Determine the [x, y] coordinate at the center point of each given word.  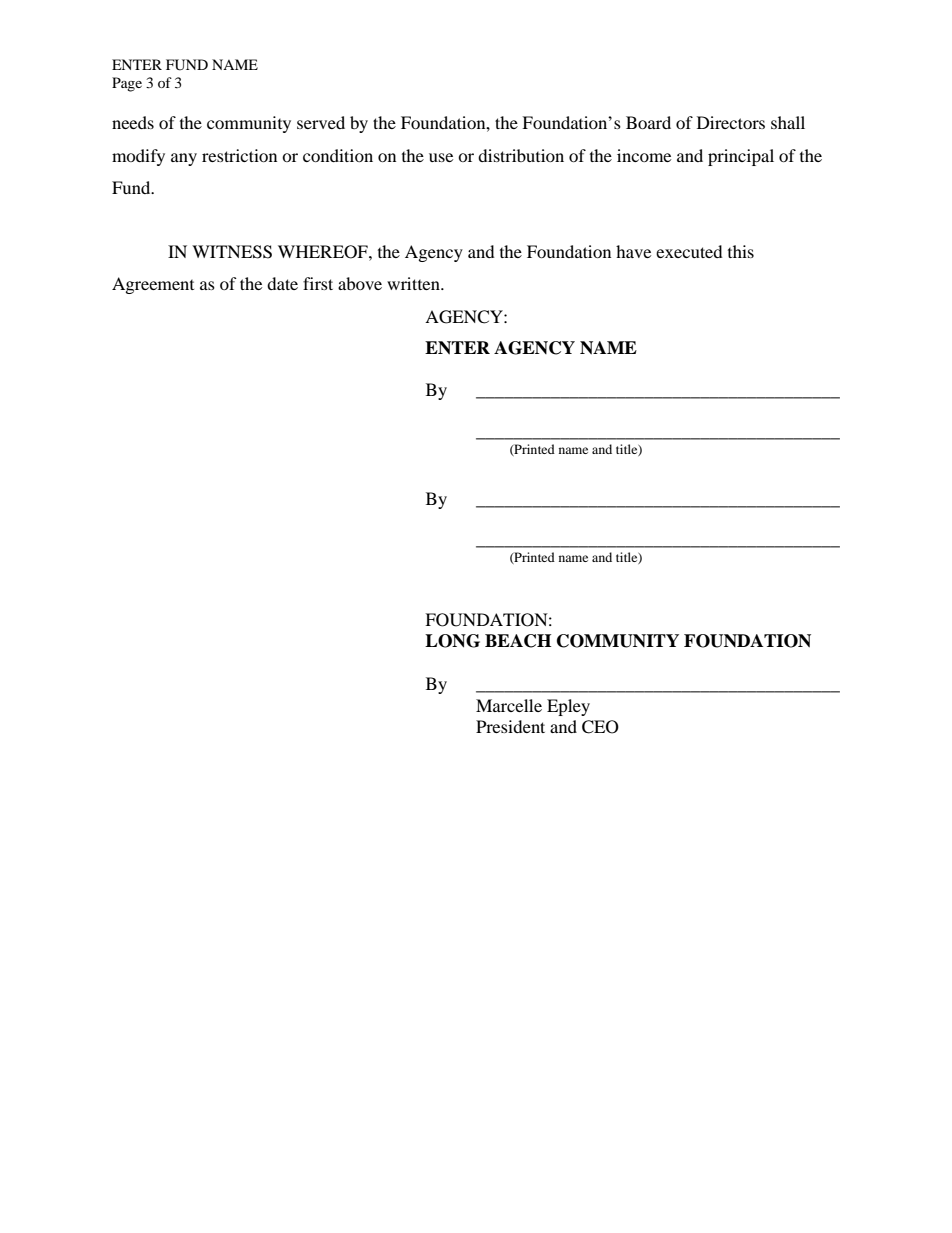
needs [133, 122]
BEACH [518, 641]
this [741, 251]
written [414, 283]
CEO [600, 727]
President [510, 726]
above [360, 283]
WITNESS [232, 252]
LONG [452, 641]
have [633, 251]
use [441, 157]
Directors [731, 122]
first [318, 283]
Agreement [153, 285]
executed [689, 251]
